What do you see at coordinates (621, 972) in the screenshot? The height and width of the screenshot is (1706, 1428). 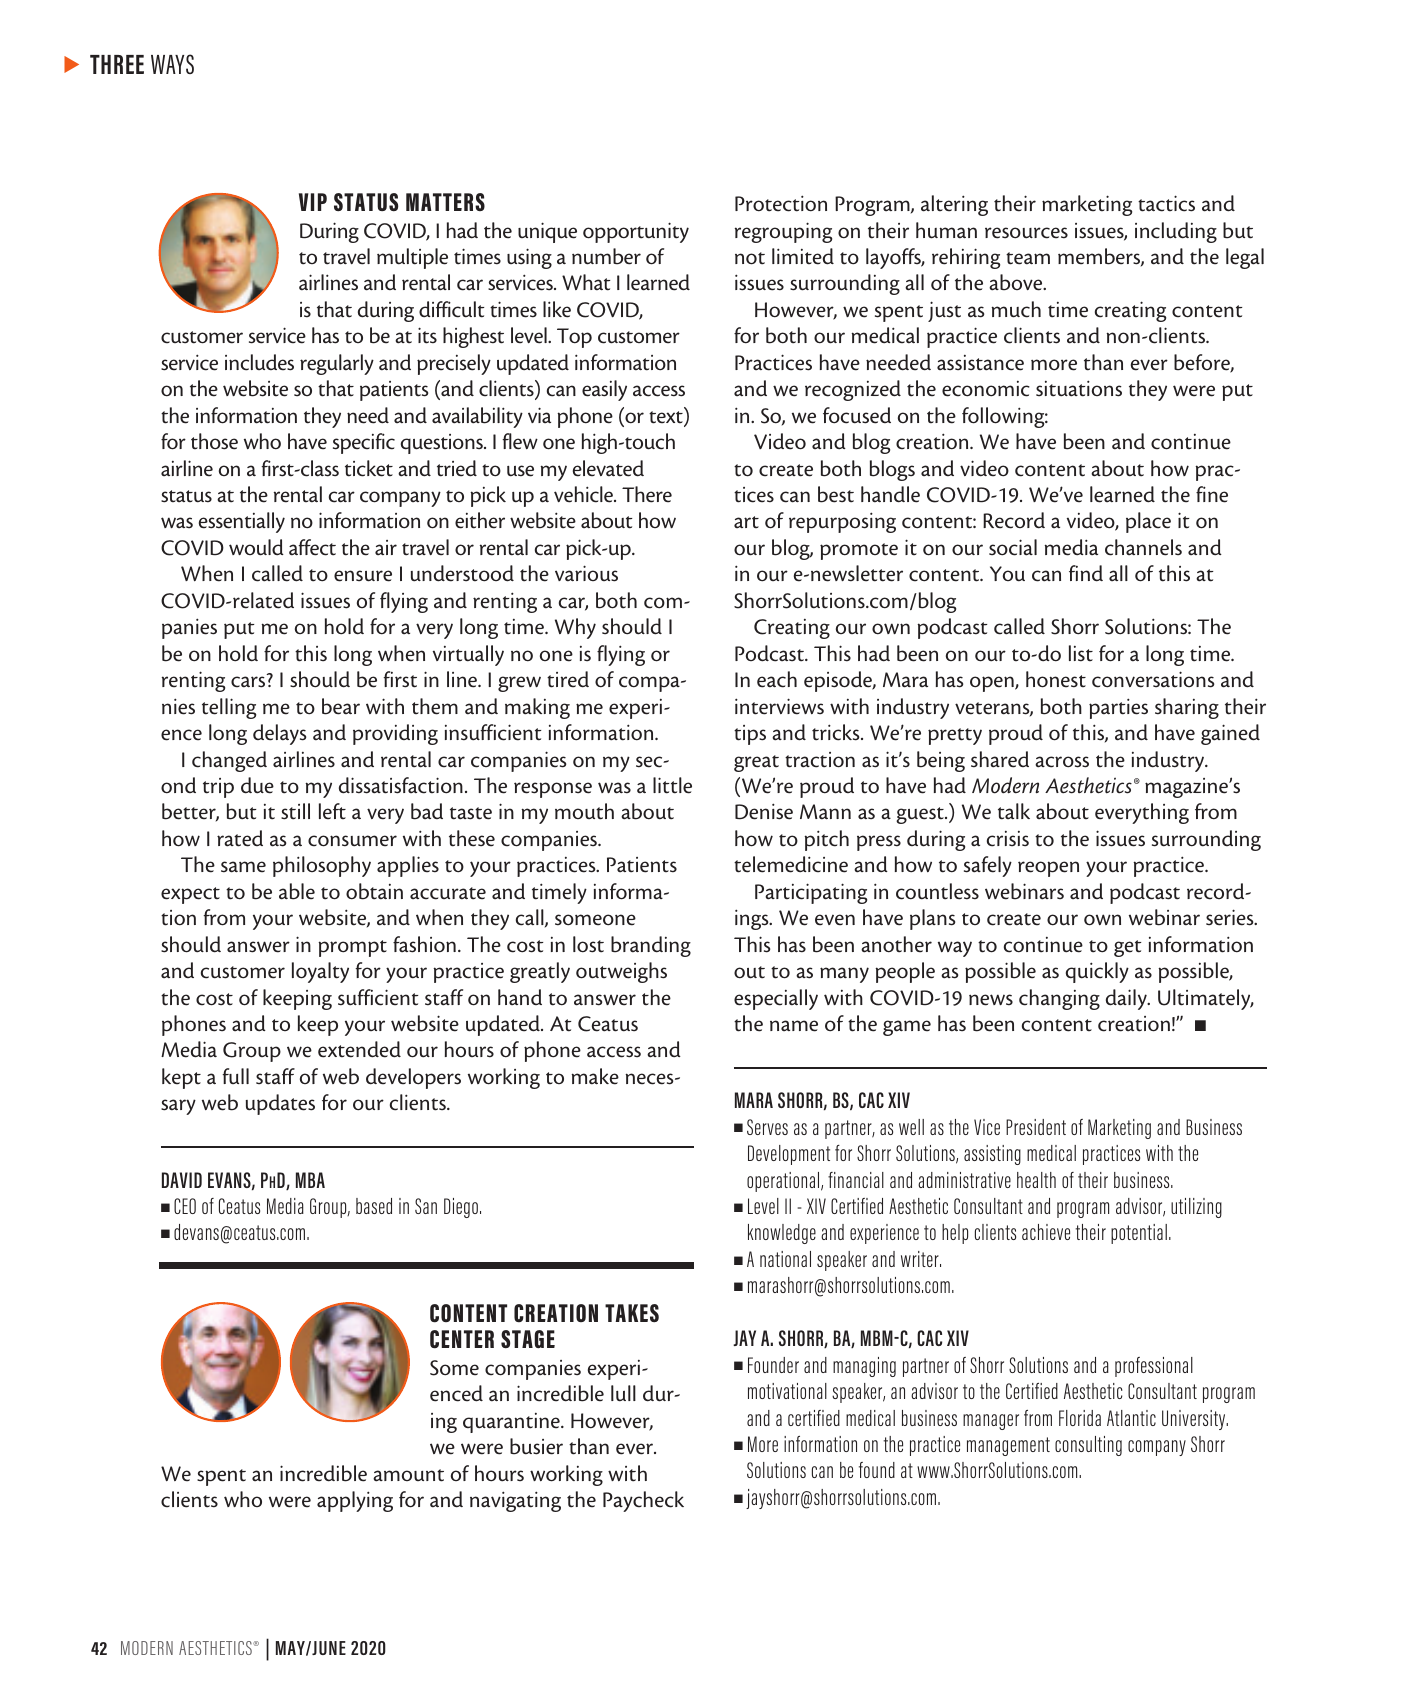 I see `outweighs` at bounding box center [621, 972].
